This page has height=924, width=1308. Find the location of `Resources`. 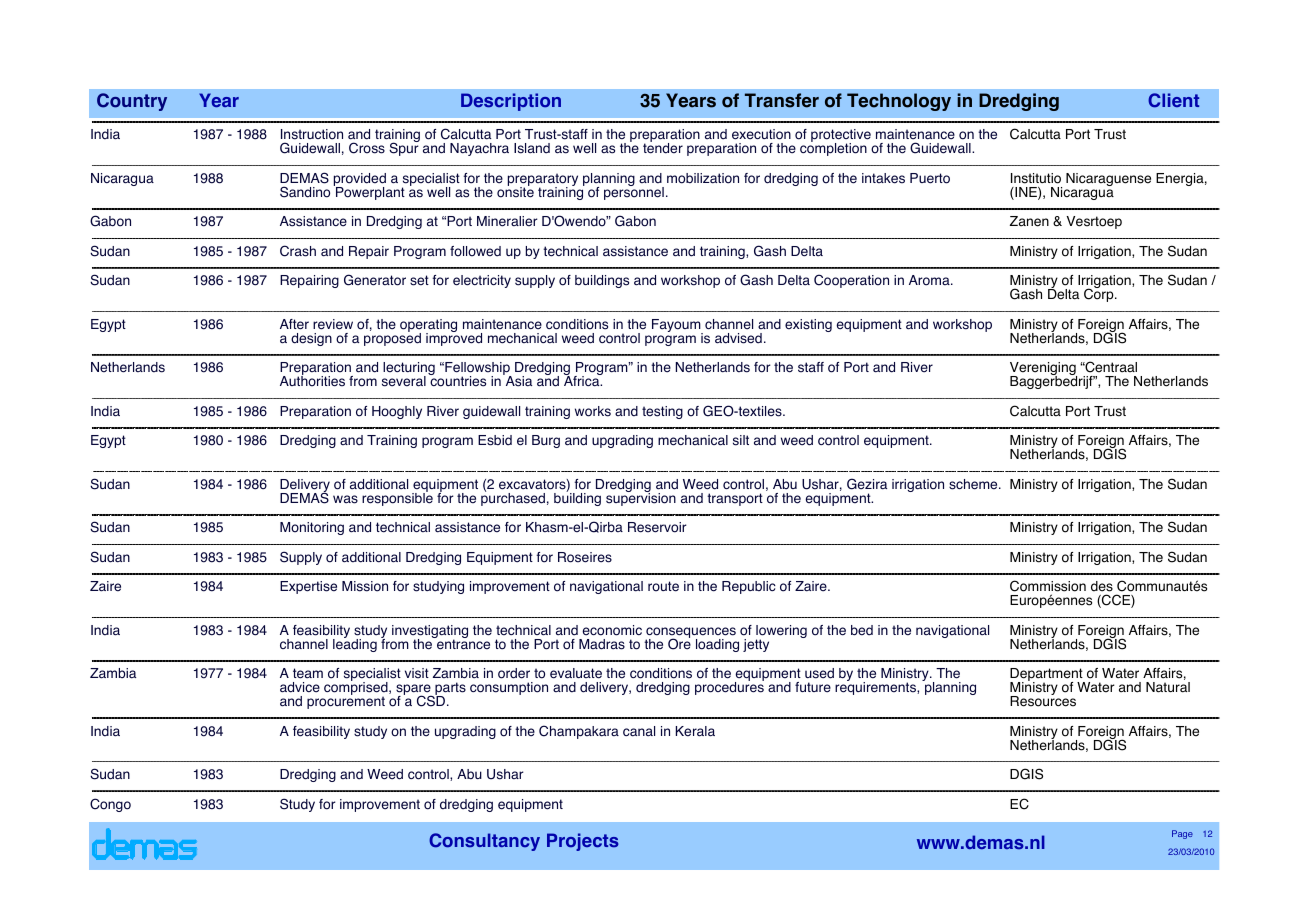

Resources is located at coordinates (1043, 700).
